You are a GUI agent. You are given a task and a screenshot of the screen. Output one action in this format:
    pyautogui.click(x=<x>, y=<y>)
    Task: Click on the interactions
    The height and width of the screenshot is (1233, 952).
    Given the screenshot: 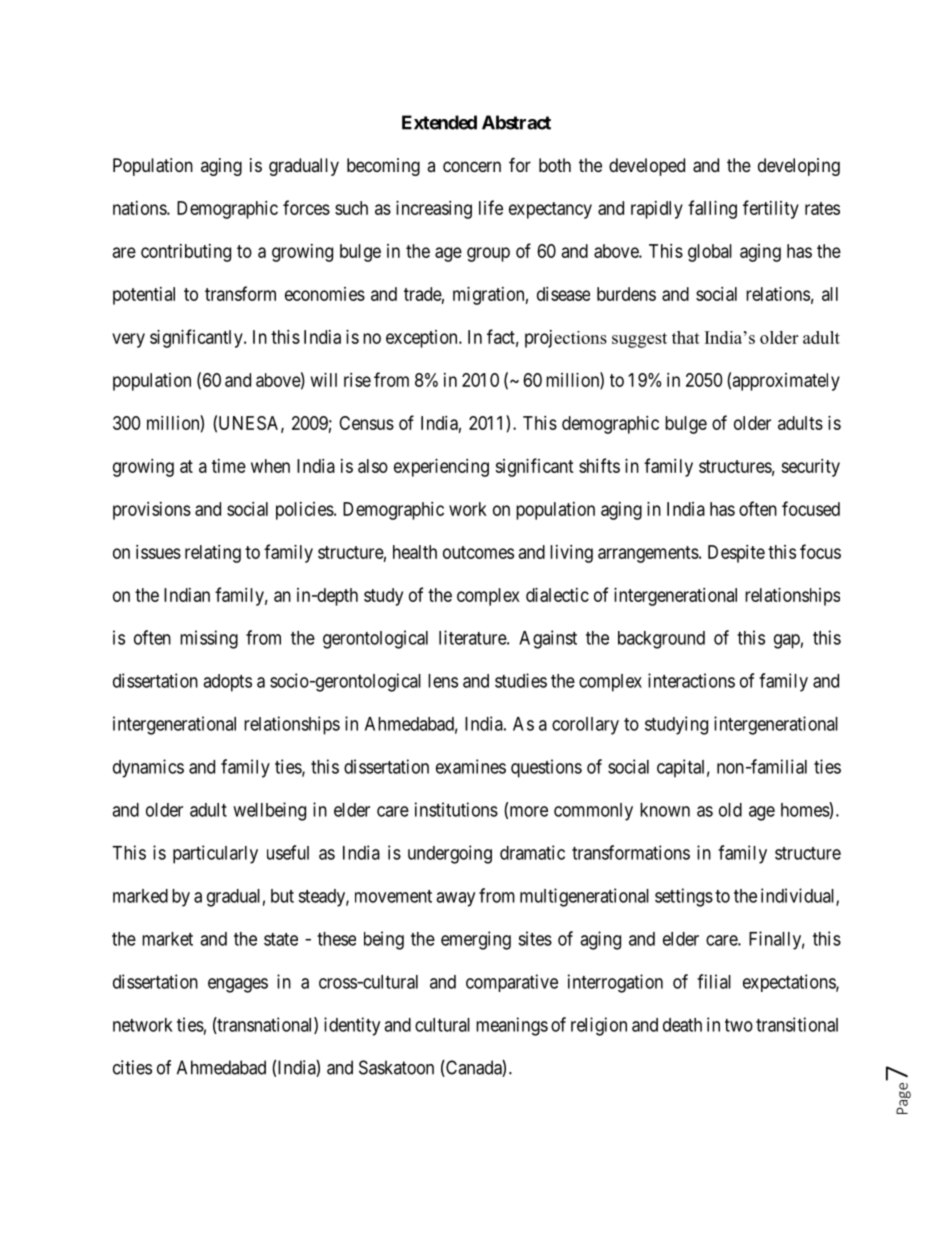 What is the action you would take?
    pyautogui.click(x=691, y=680)
